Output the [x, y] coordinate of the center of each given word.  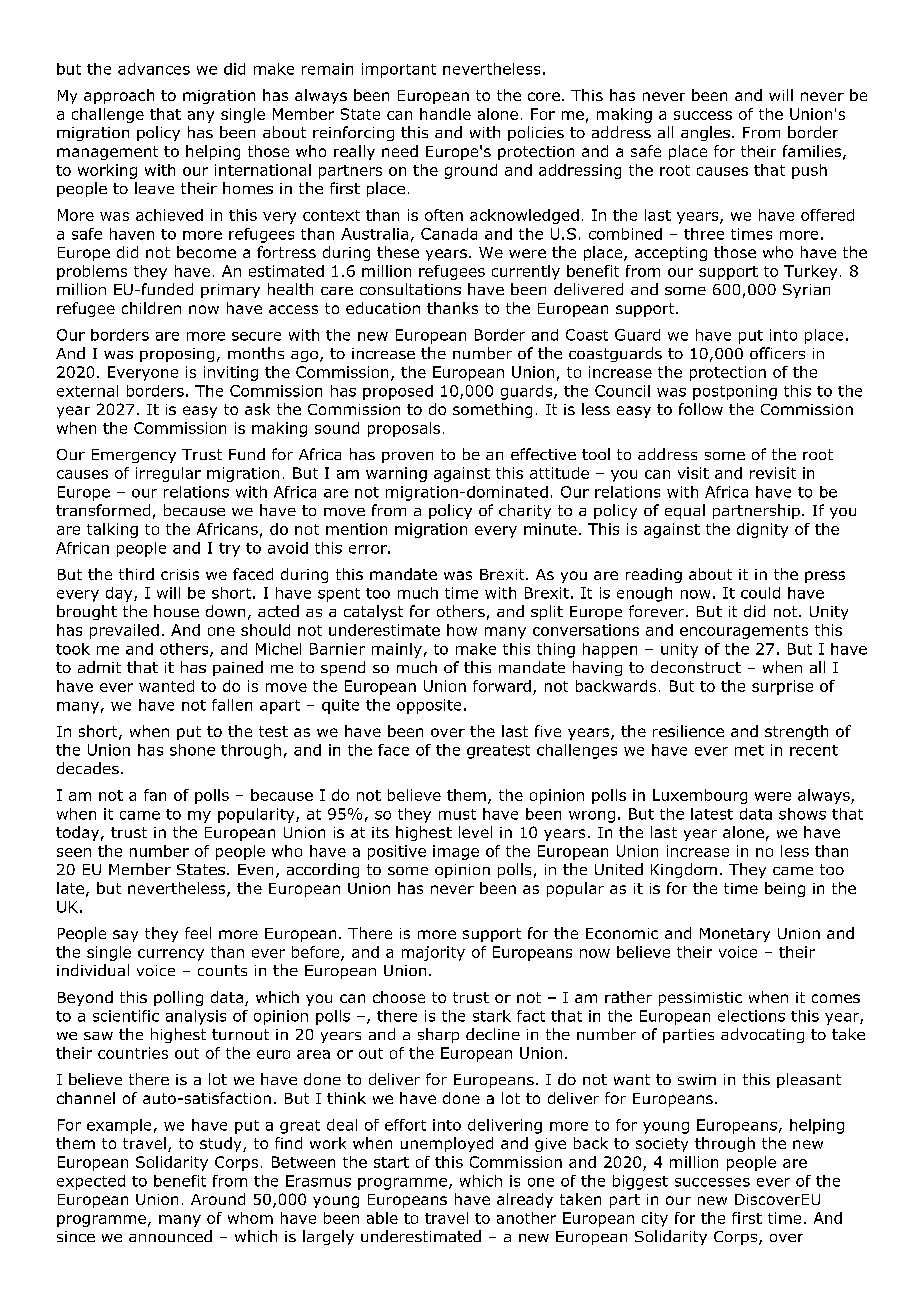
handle [445, 114]
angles [705, 133]
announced [170, 1236]
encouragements [744, 632]
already [525, 1200]
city [655, 1219]
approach [119, 96]
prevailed [124, 631]
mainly [397, 650]
